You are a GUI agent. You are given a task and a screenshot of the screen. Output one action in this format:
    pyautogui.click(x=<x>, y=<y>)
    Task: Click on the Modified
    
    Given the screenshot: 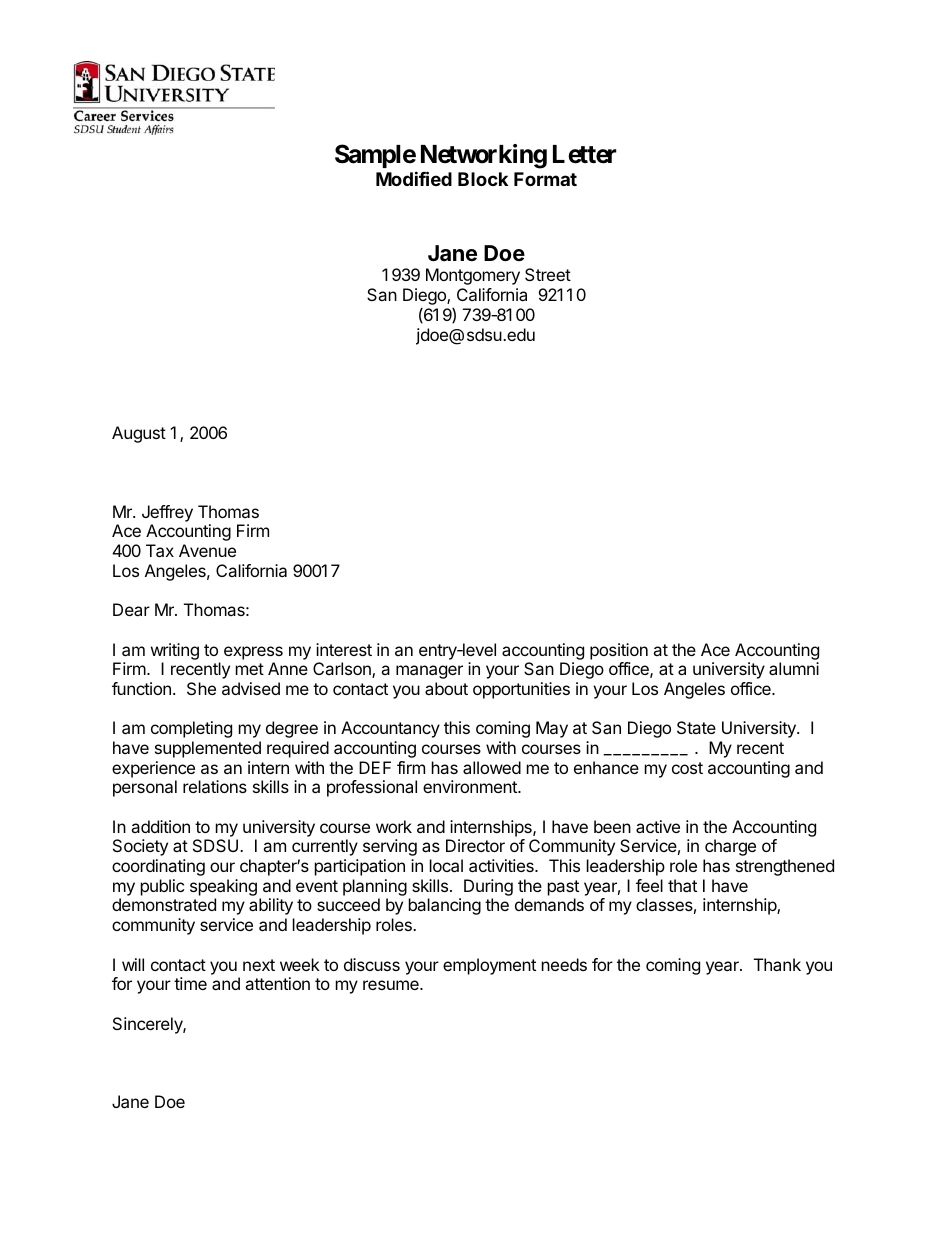 What is the action you would take?
    pyautogui.click(x=414, y=178)
